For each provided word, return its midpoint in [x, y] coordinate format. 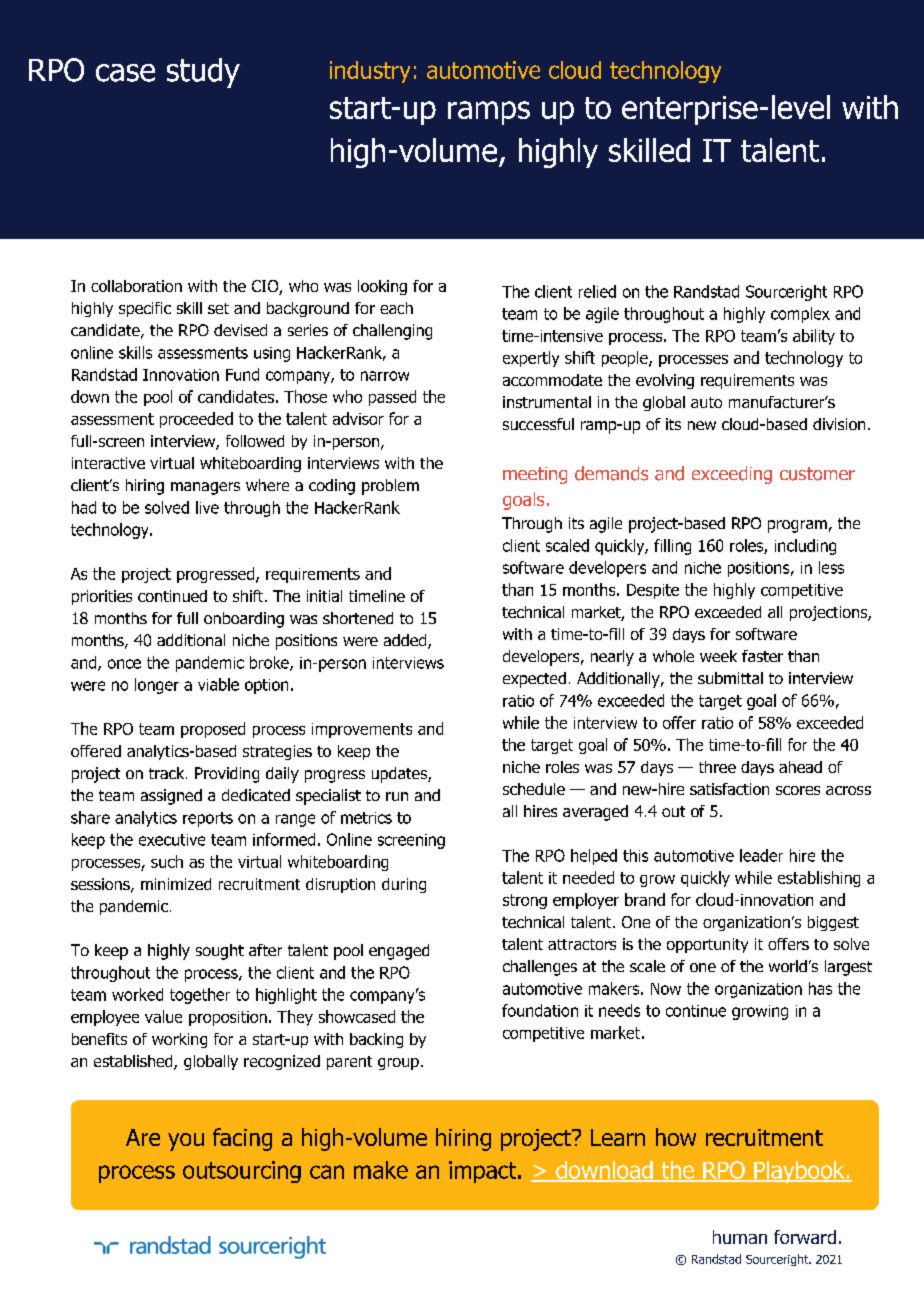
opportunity [707, 945]
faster [762, 656]
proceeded [196, 420]
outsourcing [242, 1172]
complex [800, 315]
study [203, 73]
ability [814, 337]
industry [370, 72]
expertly [531, 359]
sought [220, 952]
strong [525, 901]
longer [157, 686]
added [406, 641]
